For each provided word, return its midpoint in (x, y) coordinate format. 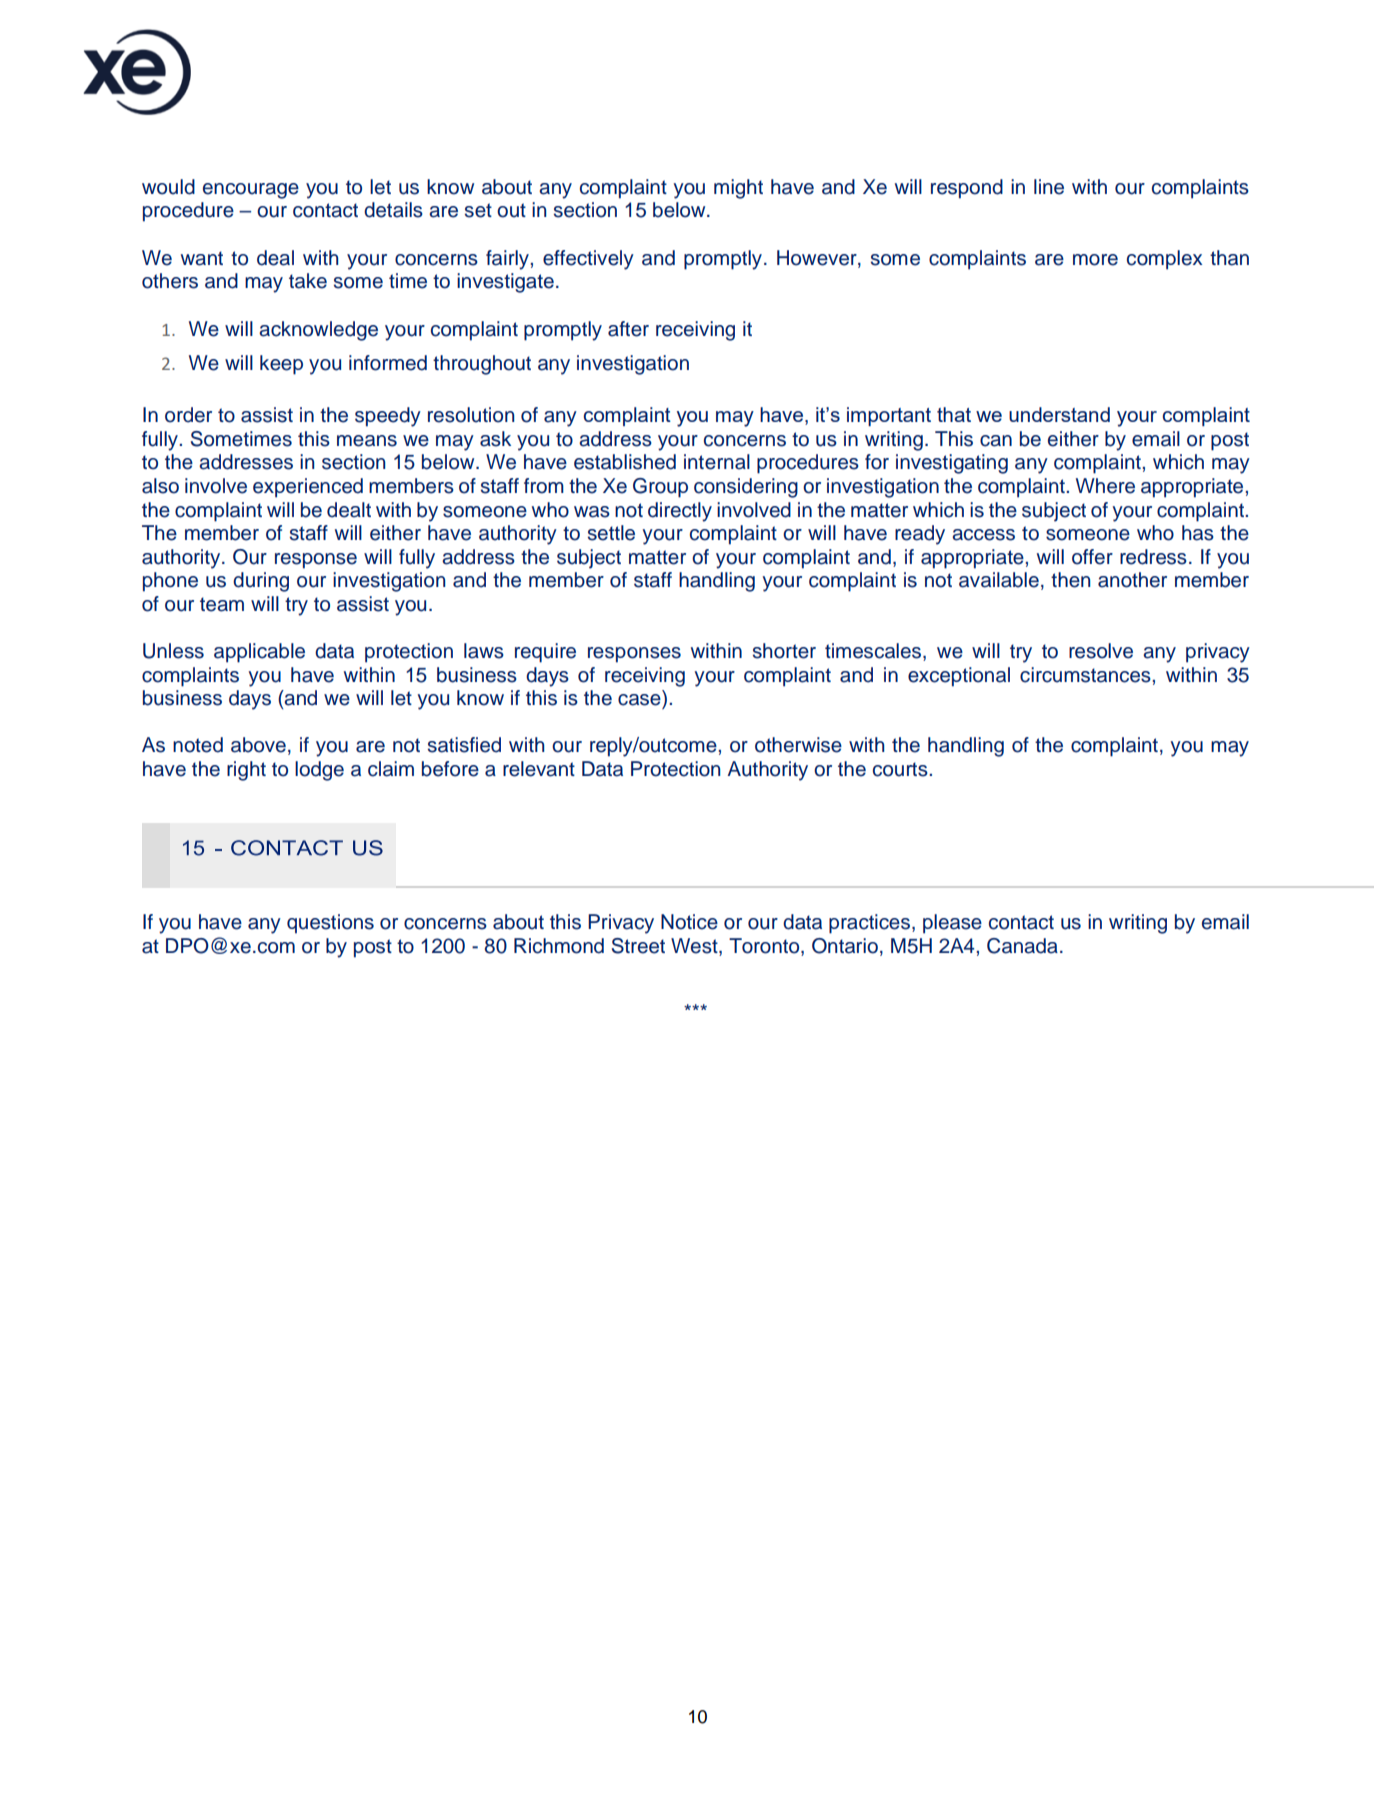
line (1049, 187)
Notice (689, 922)
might (738, 189)
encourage (251, 191)
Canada (1022, 946)
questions (330, 924)
